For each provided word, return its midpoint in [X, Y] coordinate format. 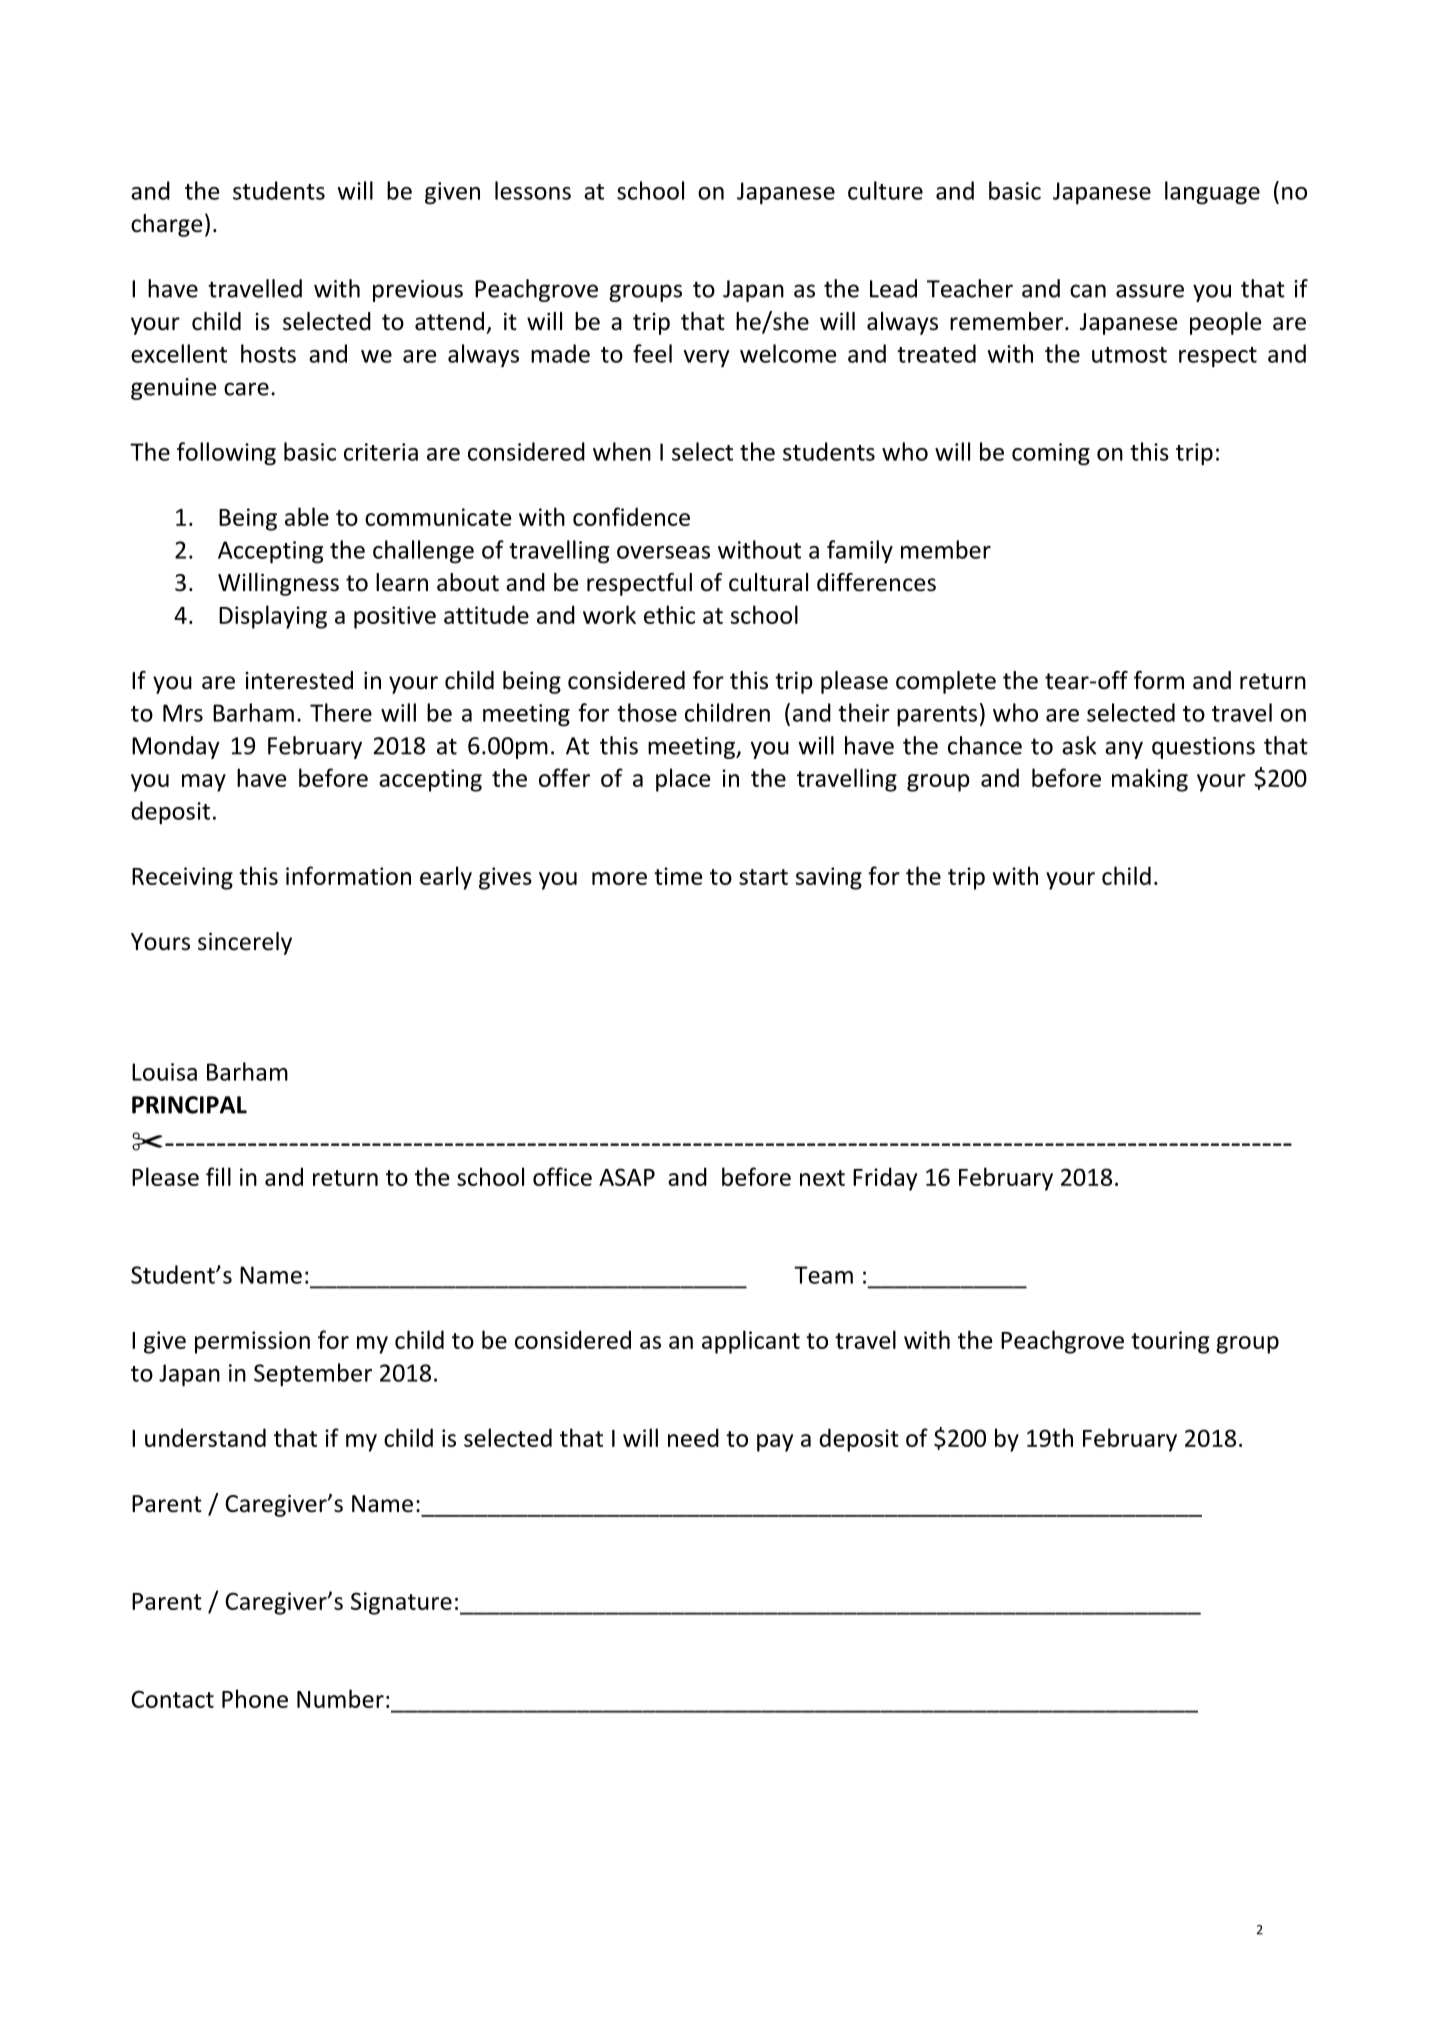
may [204, 783]
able [307, 516]
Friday [885, 1179]
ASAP [627, 1177]
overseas [663, 552]
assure [1150, 291]
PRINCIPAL [189, 1105]
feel [652, 353]
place [683, 780]
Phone [255, 1698]
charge [166, 225]
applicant [751, 1342]
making [1150, 780]
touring [1170, 1342]
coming [1051, 454]
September [313, 1375]
